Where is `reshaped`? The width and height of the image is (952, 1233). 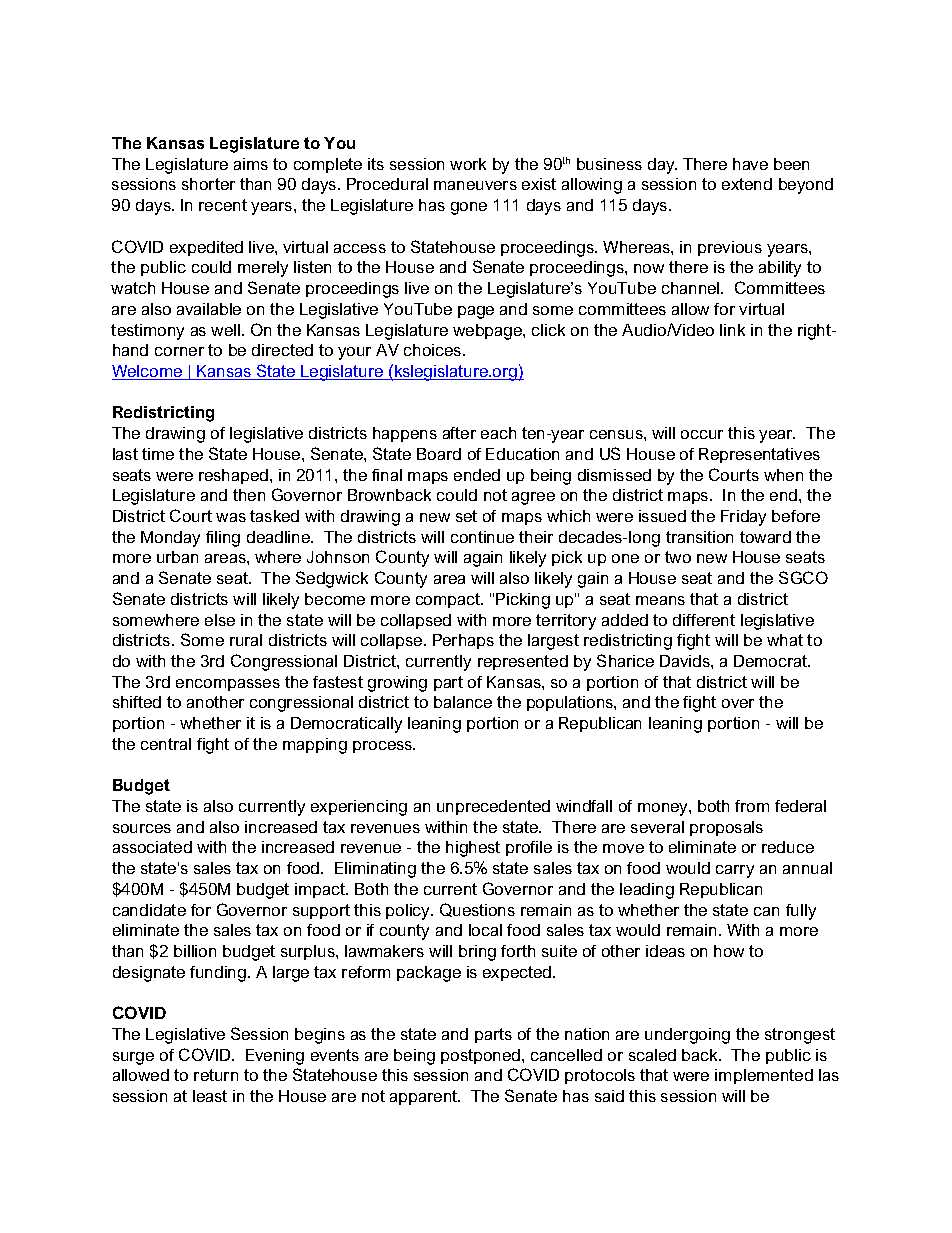
reshaped is located at coordinates (235, 476).
